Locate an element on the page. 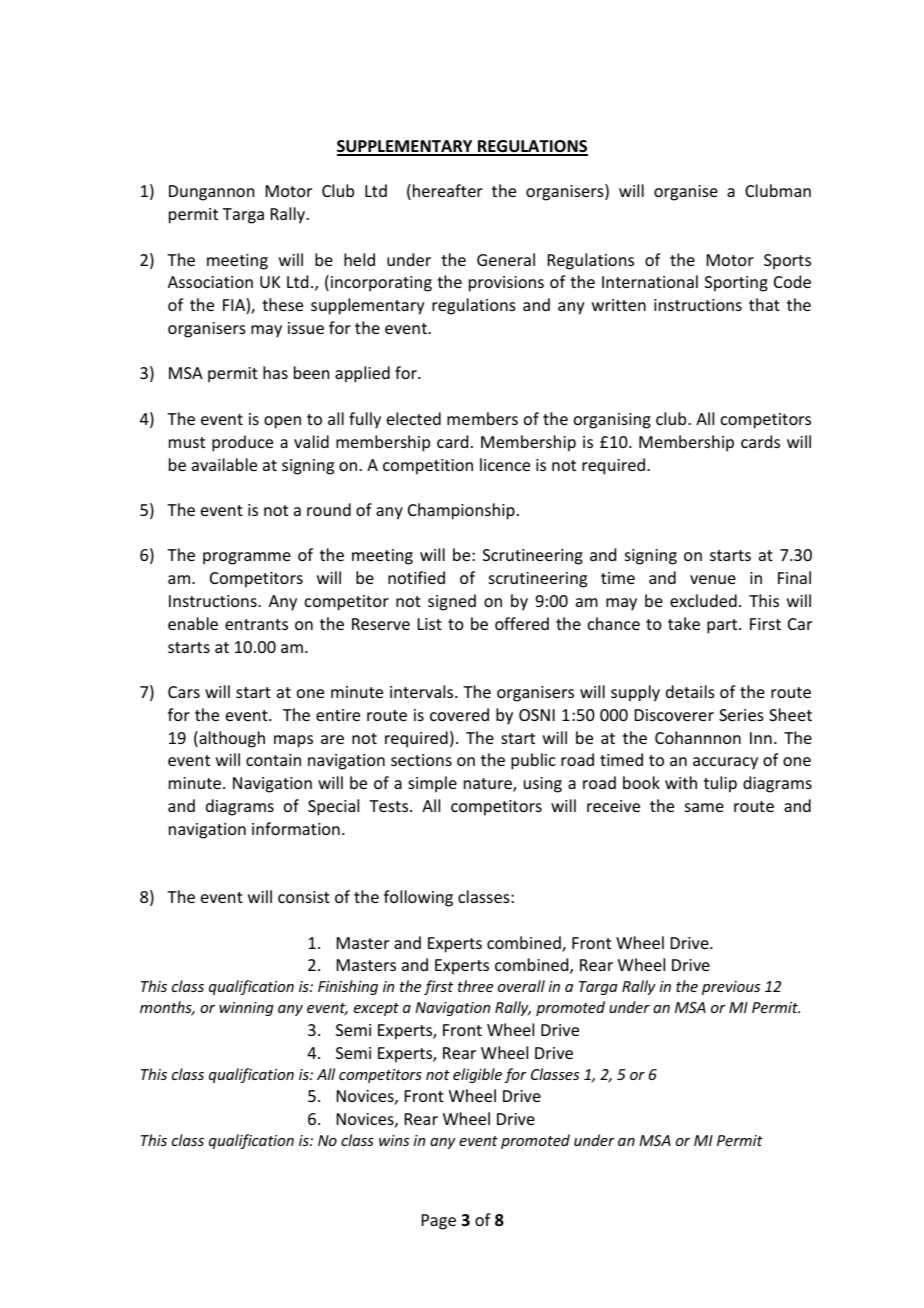 Image resolution: width=924 pixels, height=1308 pixels. covered is located at coordinates (459, 714).
